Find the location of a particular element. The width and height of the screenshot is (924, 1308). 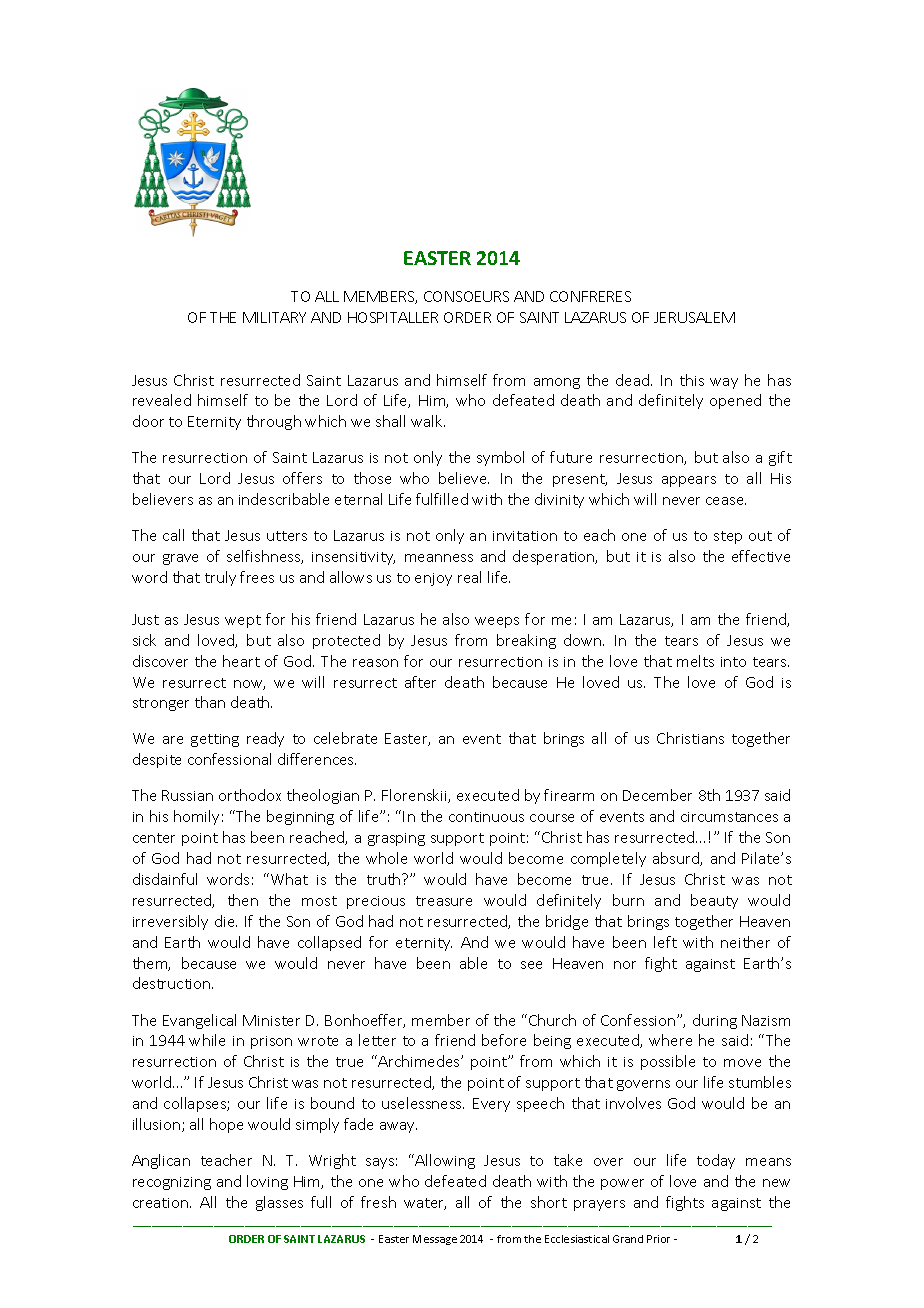

Prior is located at coordinates (658, 1239).
